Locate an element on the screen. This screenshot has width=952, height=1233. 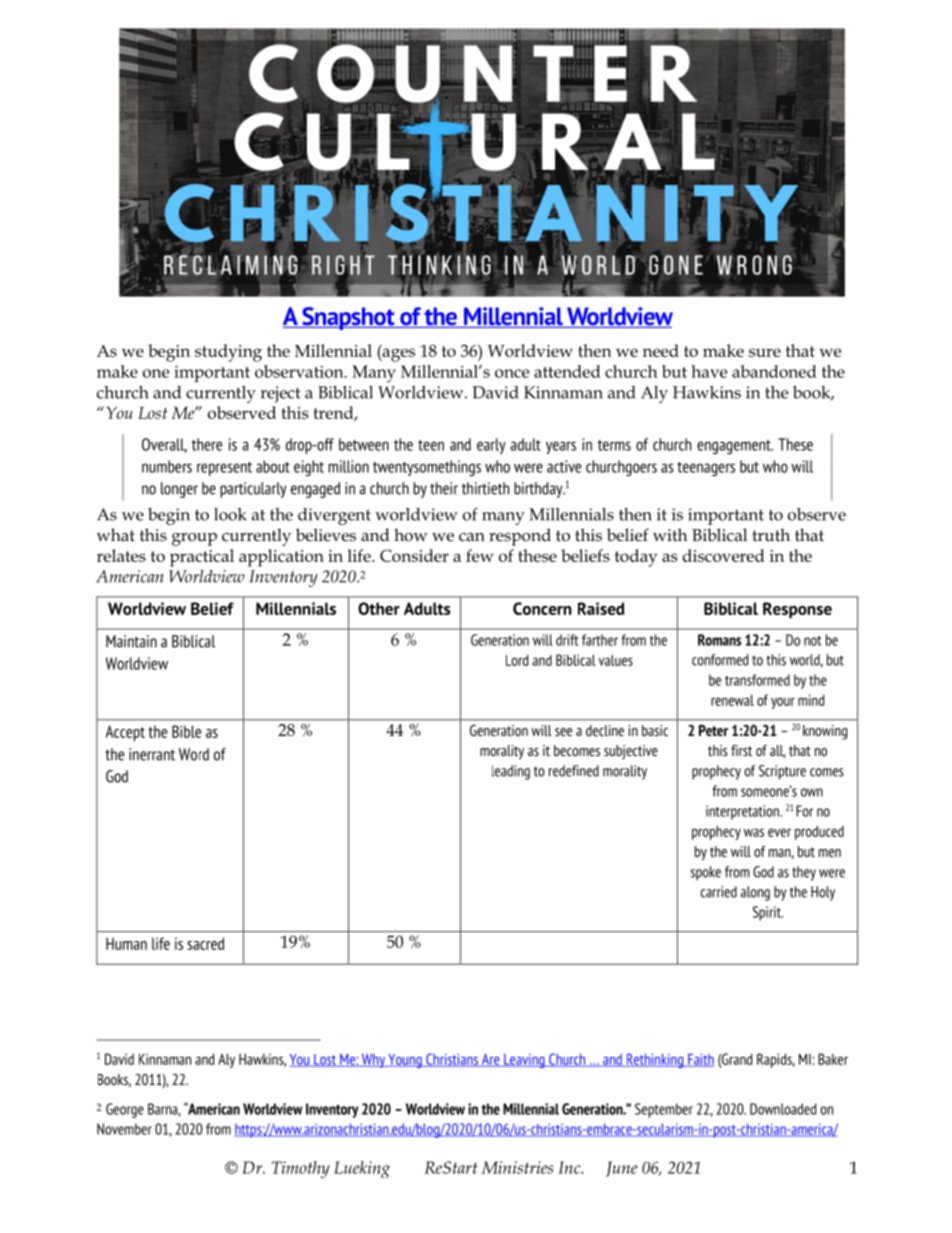
Spirit is located at coordinates (768, 913).
